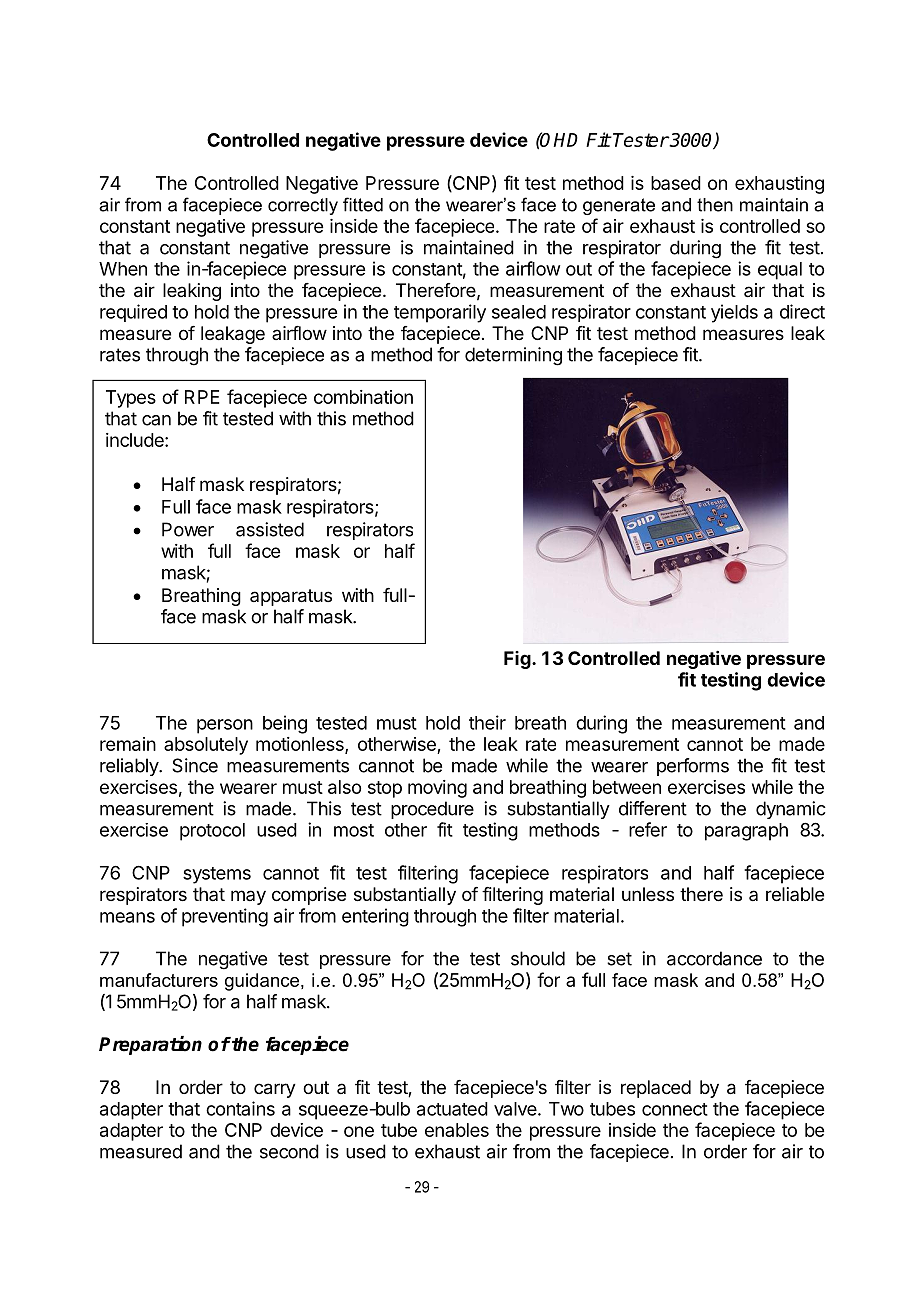  I want to click on entering, so click(375, 917).
